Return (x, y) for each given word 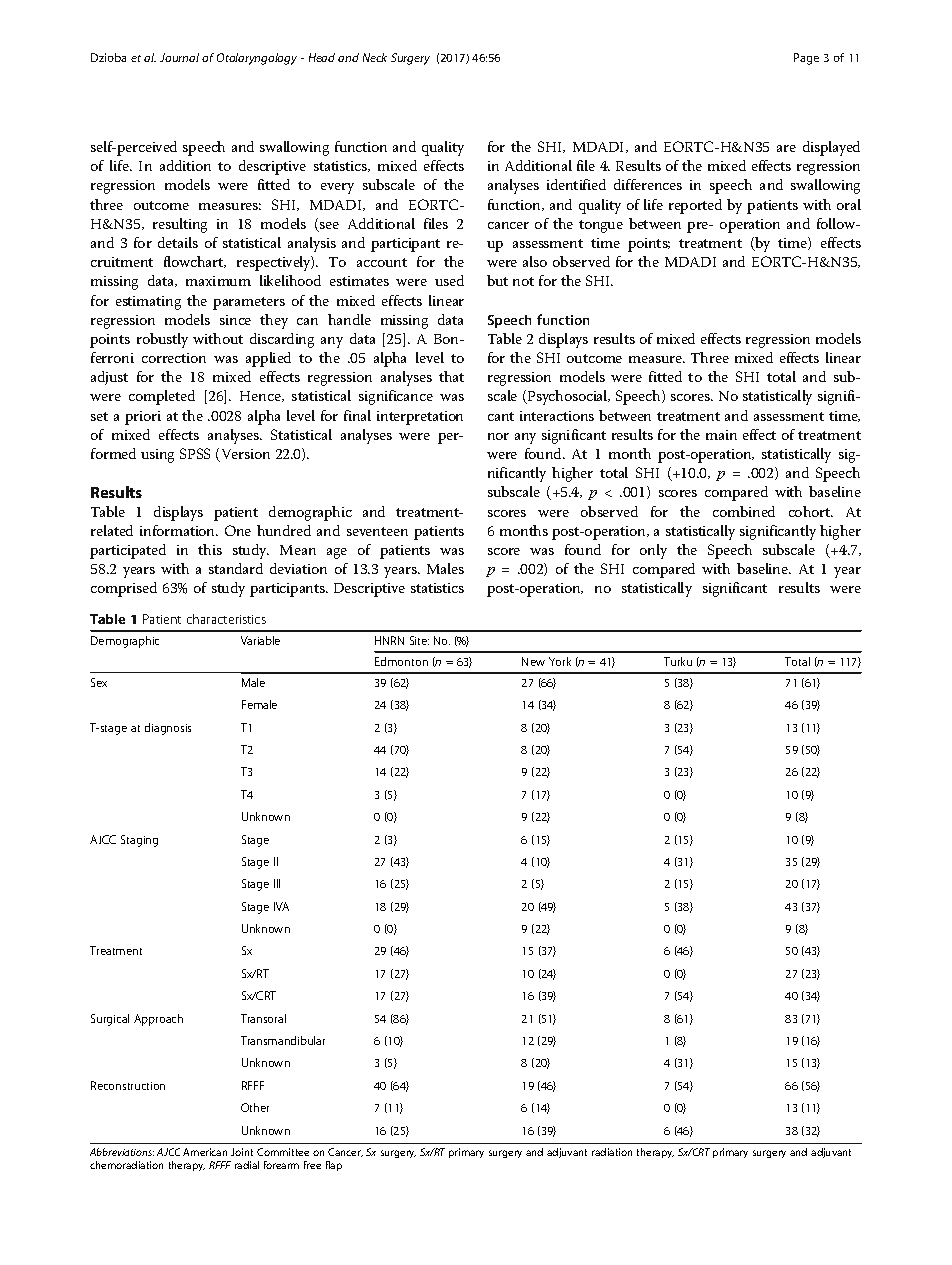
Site (419, 640)
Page (806, 59)
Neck (375, 57)
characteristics (226, 619)
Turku (678, 661)
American (205, 1152)
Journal (179, 57)
